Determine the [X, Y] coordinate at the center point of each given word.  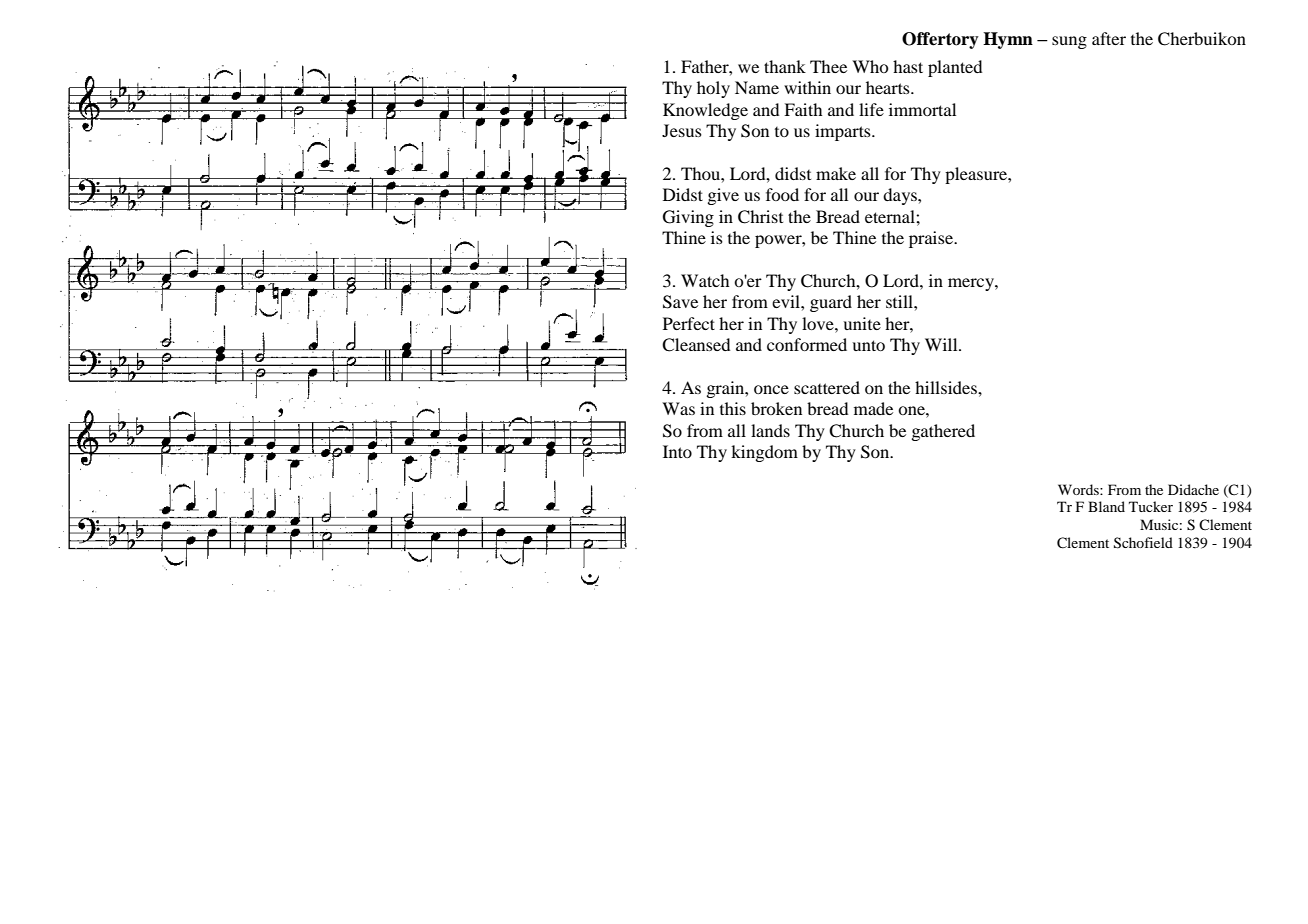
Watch [705, 280]
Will [942, 344]
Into [677, 451]
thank [785, 66]
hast [908, 66]
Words [1079, 489]
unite [862, 323]
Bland [1106, 506]
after [1109, 38]
